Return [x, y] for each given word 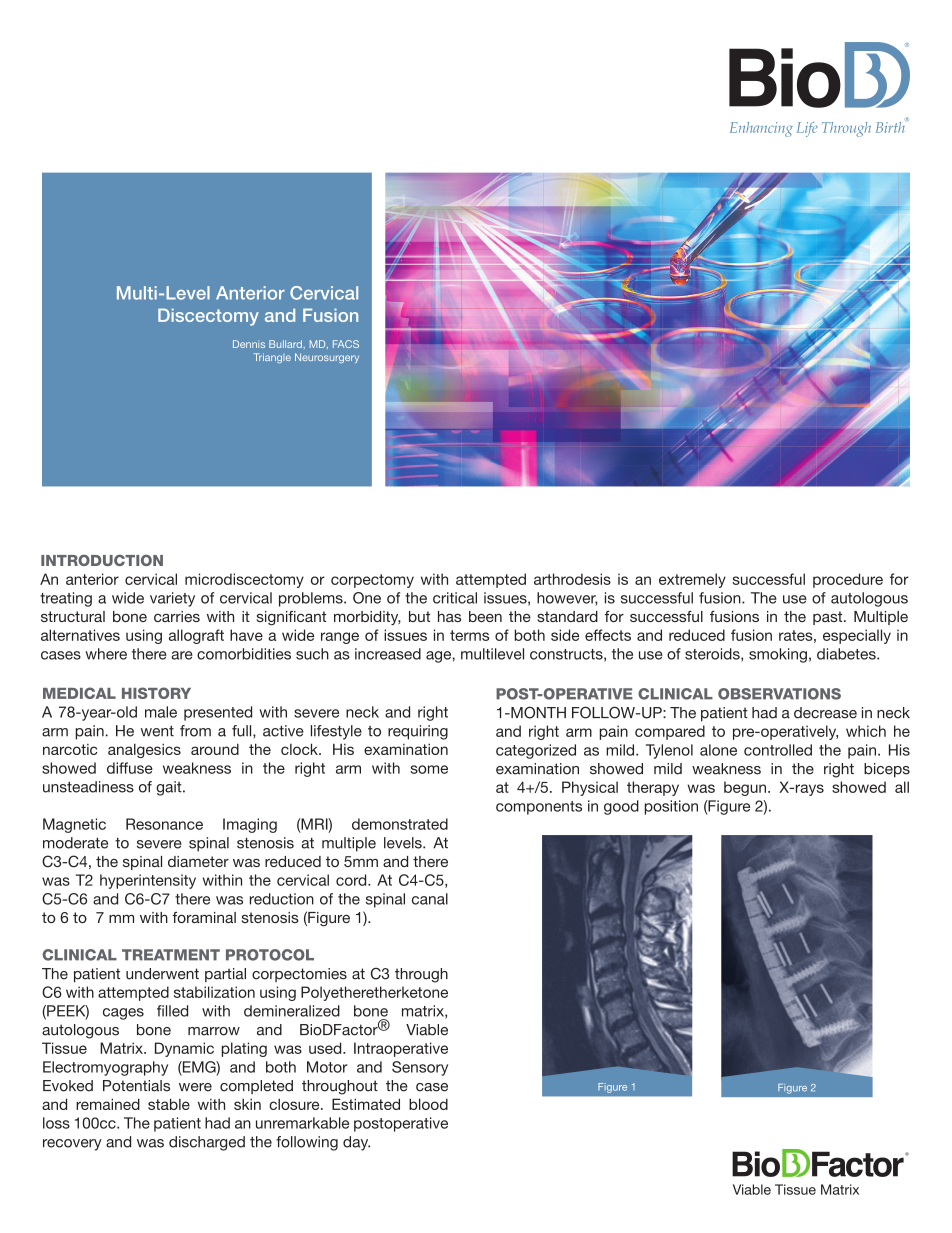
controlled [778, 750]
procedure [848, 580]
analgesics [144, 750]
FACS [346, 344]
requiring [418, 732]
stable [169, 1104]
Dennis [249, 344]
